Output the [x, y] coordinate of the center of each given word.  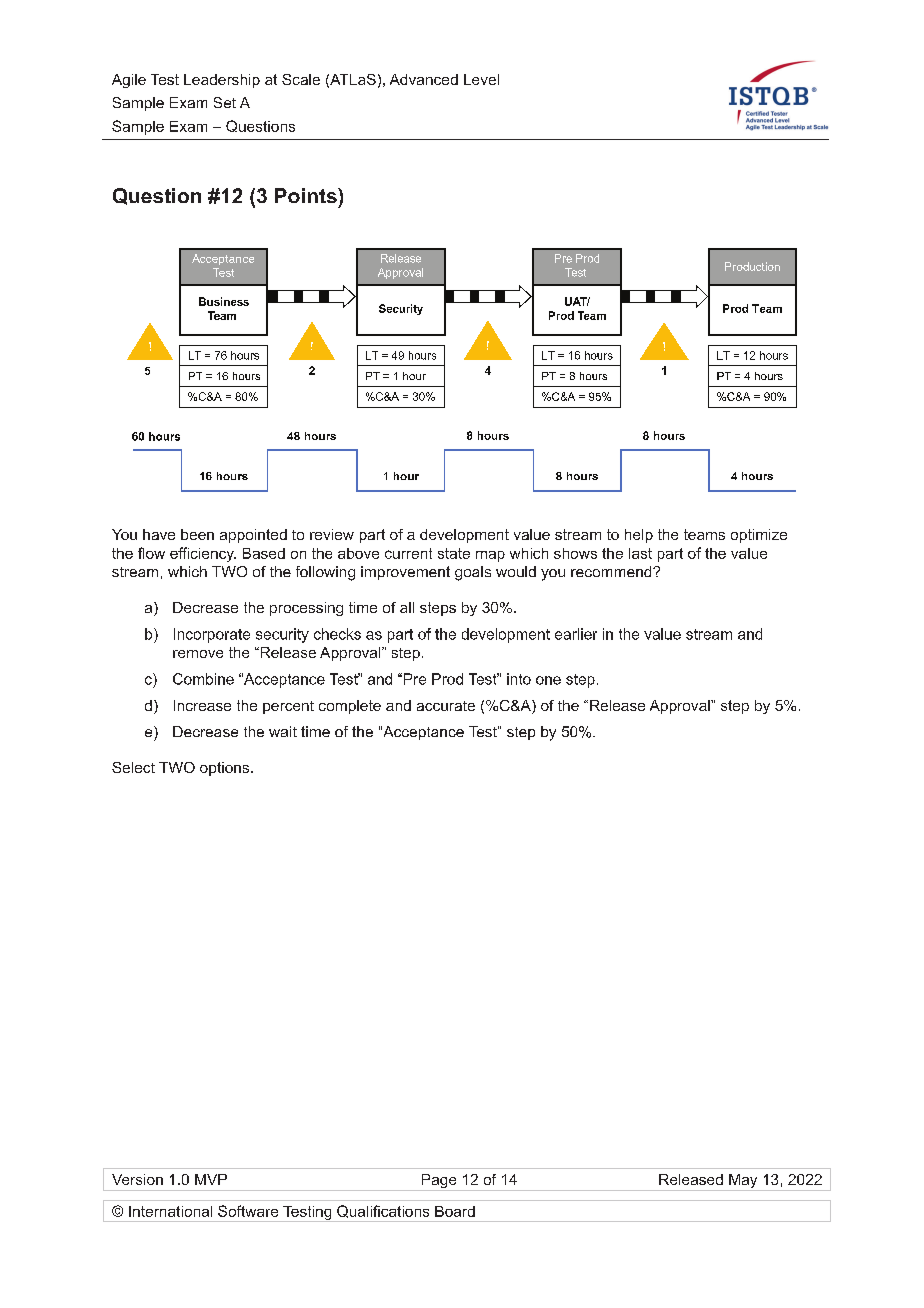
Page [439, 1182]
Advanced [424, 79]
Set [225, 102]
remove [198, 654]
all [407, 607]
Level [481, 79]
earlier [576, 634]
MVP [211, 1179]
